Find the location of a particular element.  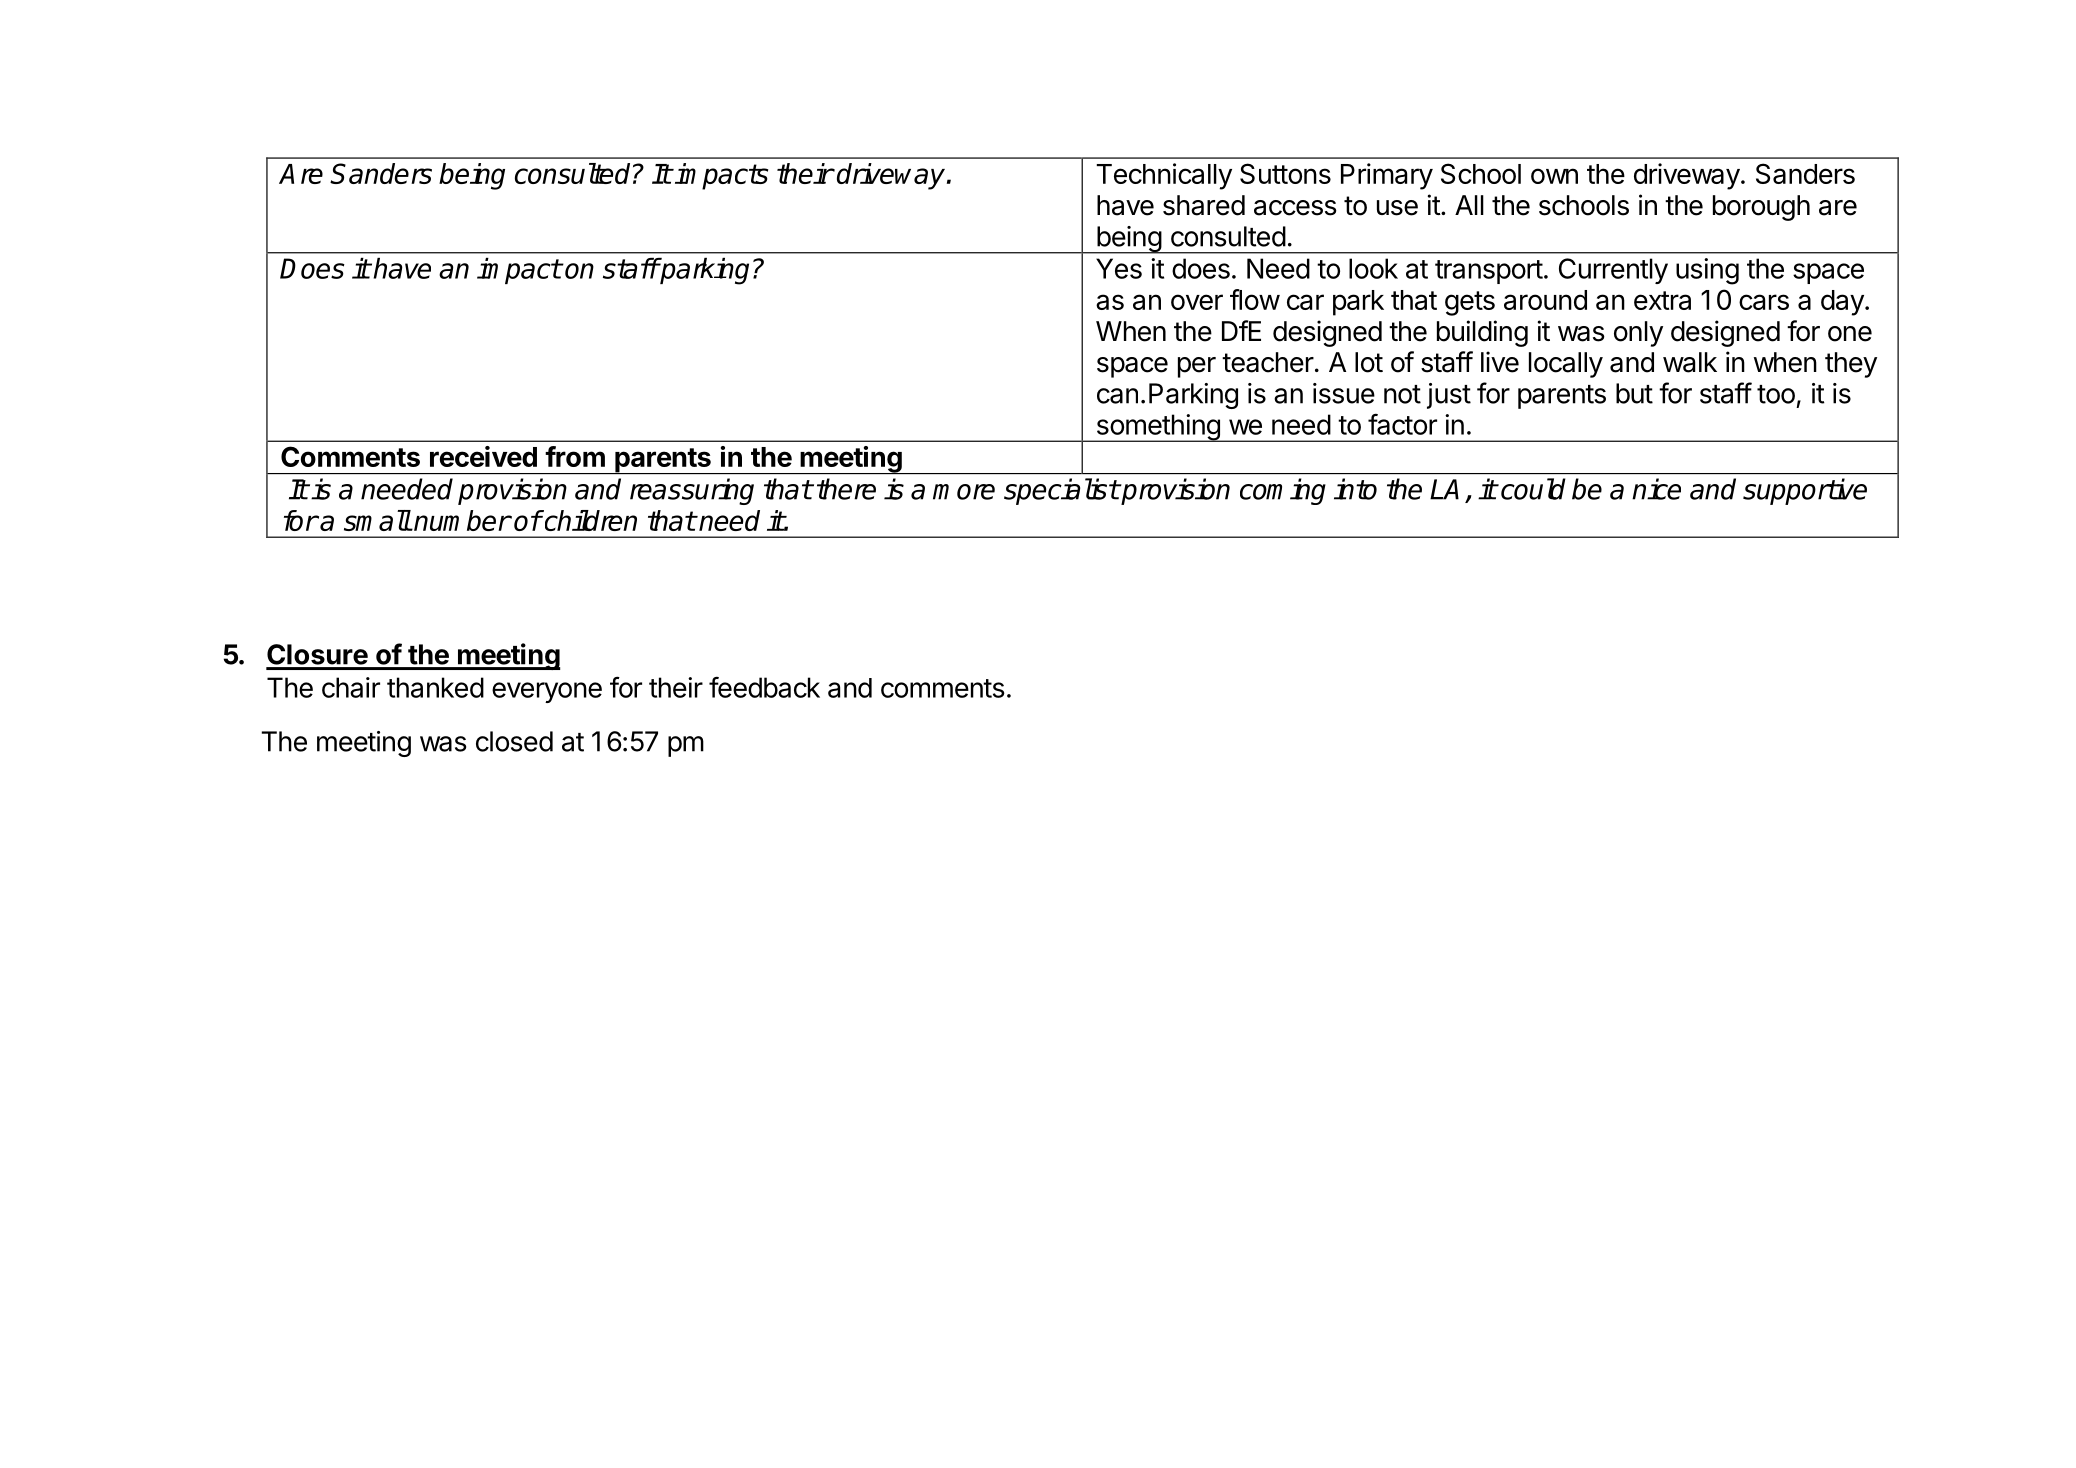

more is located at coordinates (964, 492).
